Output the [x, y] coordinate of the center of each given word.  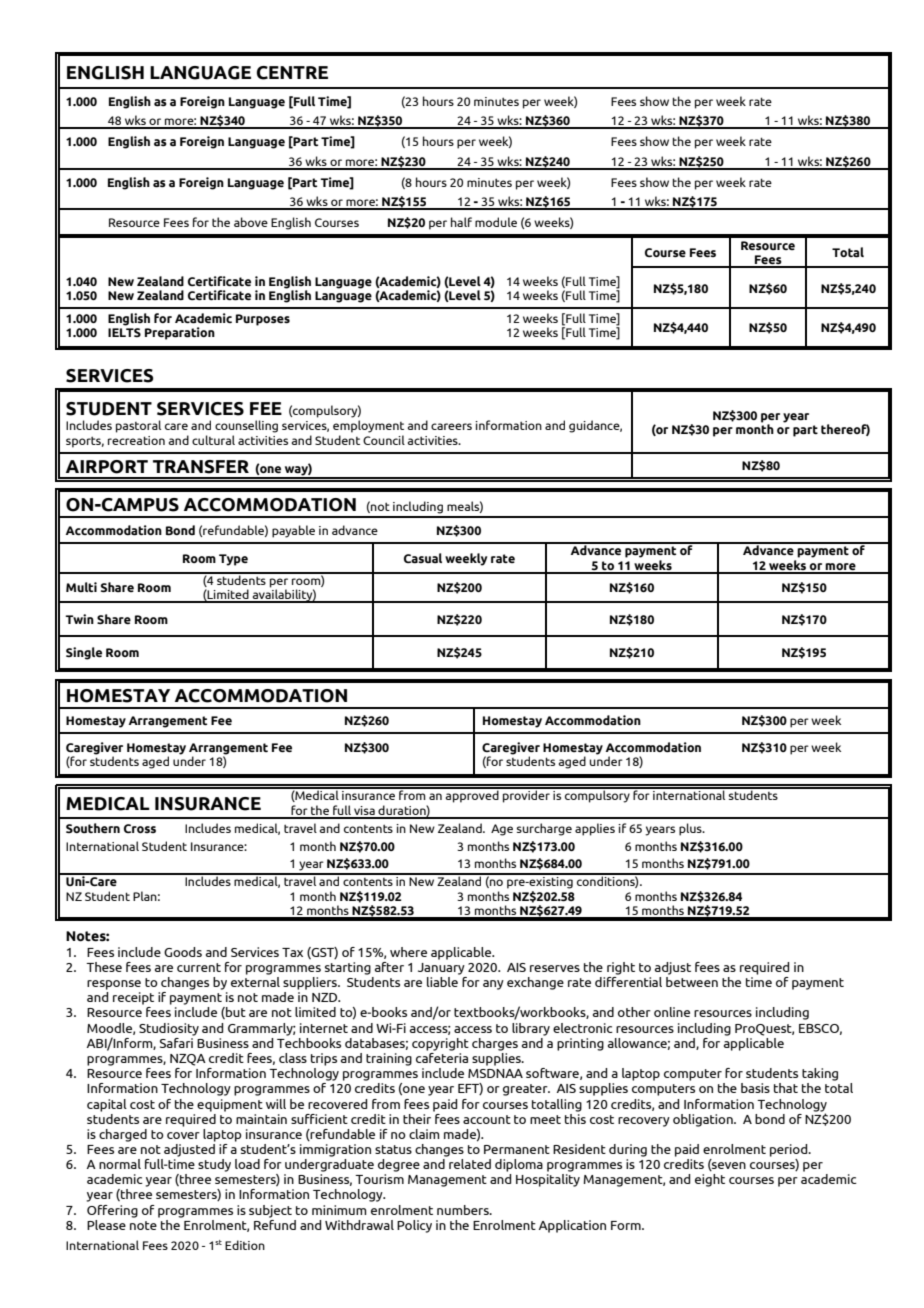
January [441, 969]
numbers [464, 1210]
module [496, 222]
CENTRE [292, 73]
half [461, 222]
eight [710, 1180]
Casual [423, 558]
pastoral [138, 426]
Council [384, 440]
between [692, 980]
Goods [183, 952]
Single [84, 653]
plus [691, 829]
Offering [112, 1211]
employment [368, 426]
